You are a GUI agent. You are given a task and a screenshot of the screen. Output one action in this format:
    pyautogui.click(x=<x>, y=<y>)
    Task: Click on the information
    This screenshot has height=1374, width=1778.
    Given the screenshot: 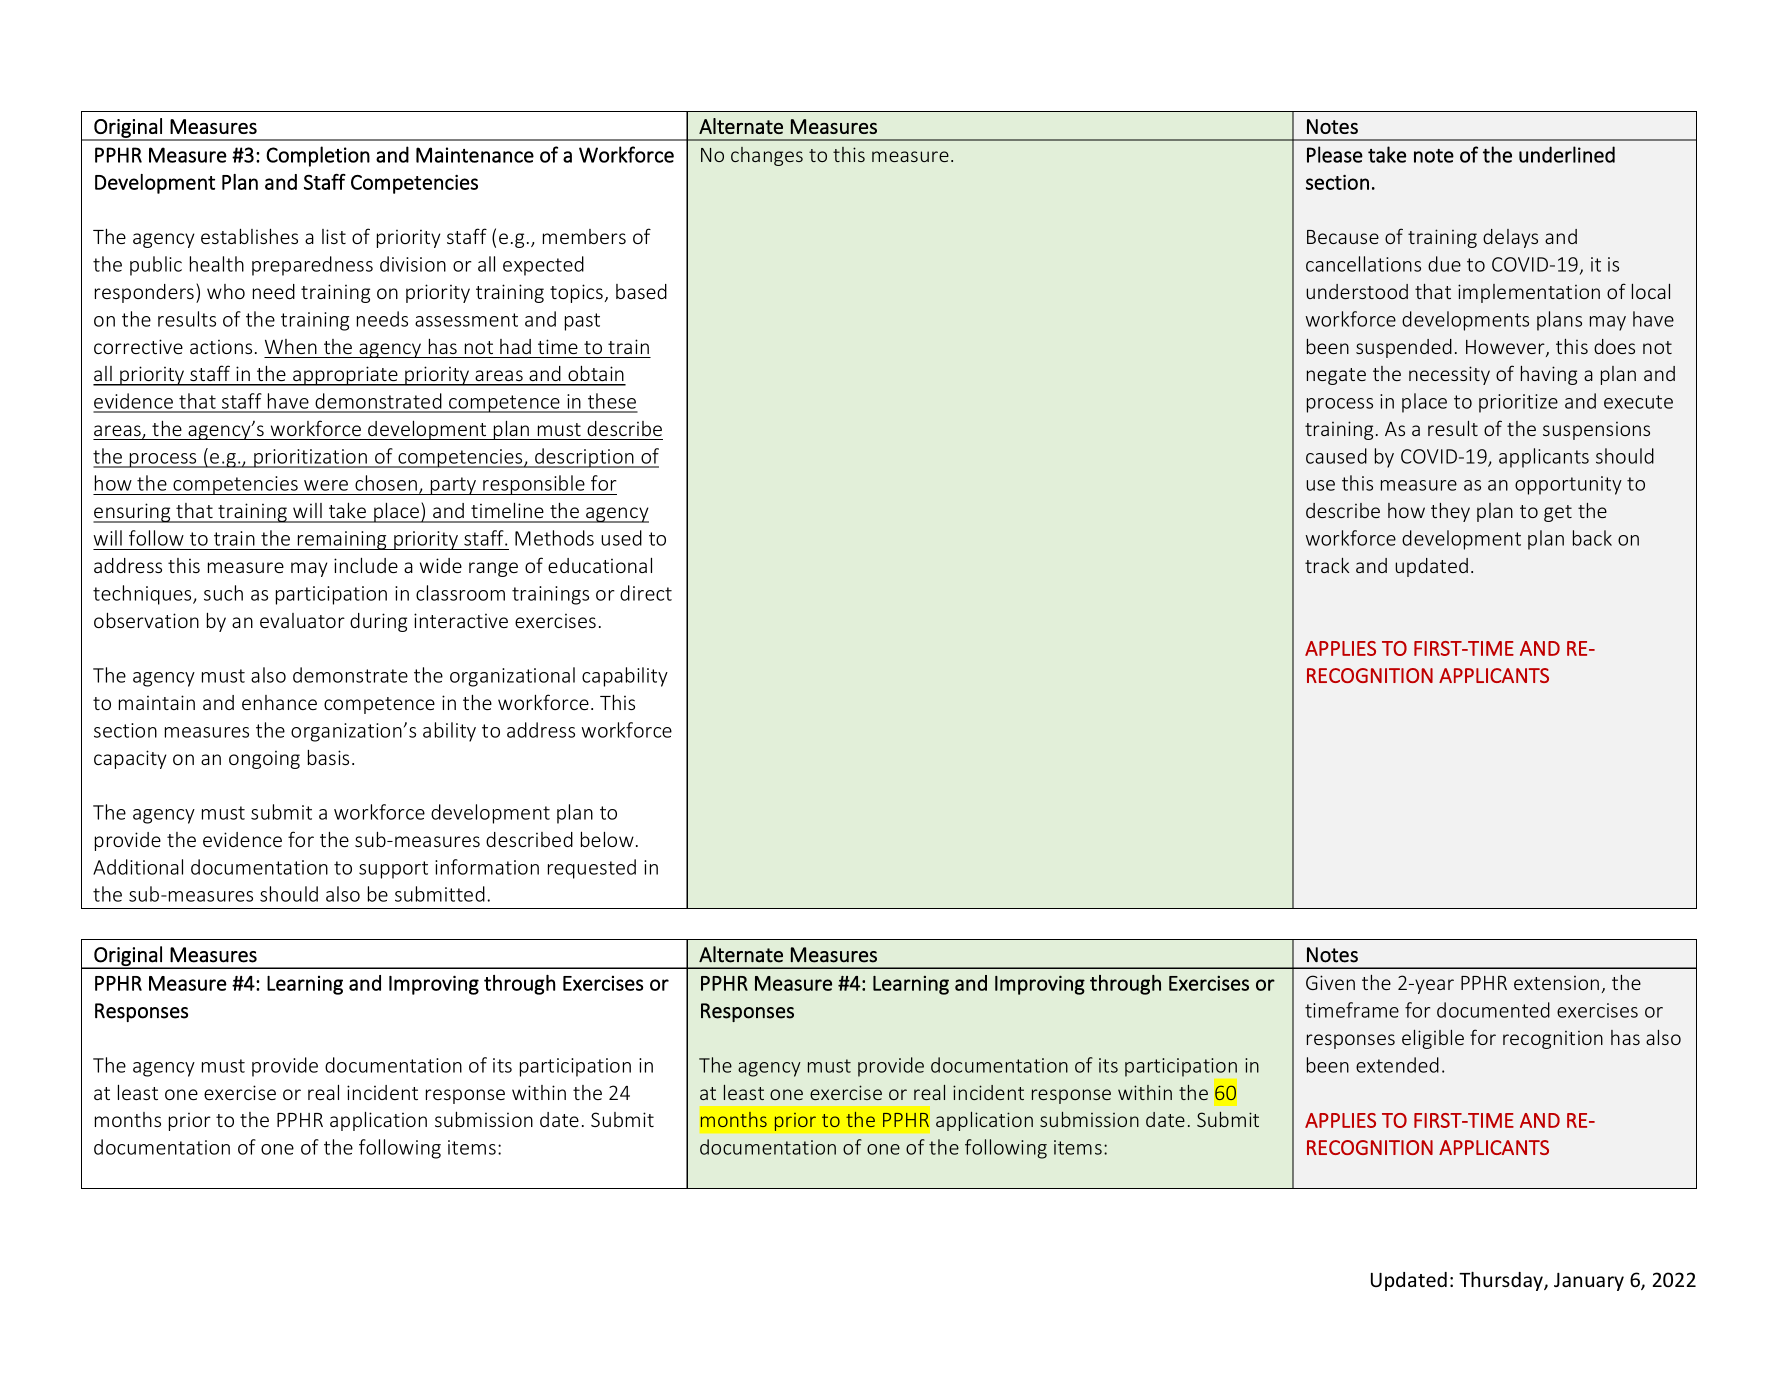 What is the action you would take?
    pyautogui.click(x=487, y=867)
